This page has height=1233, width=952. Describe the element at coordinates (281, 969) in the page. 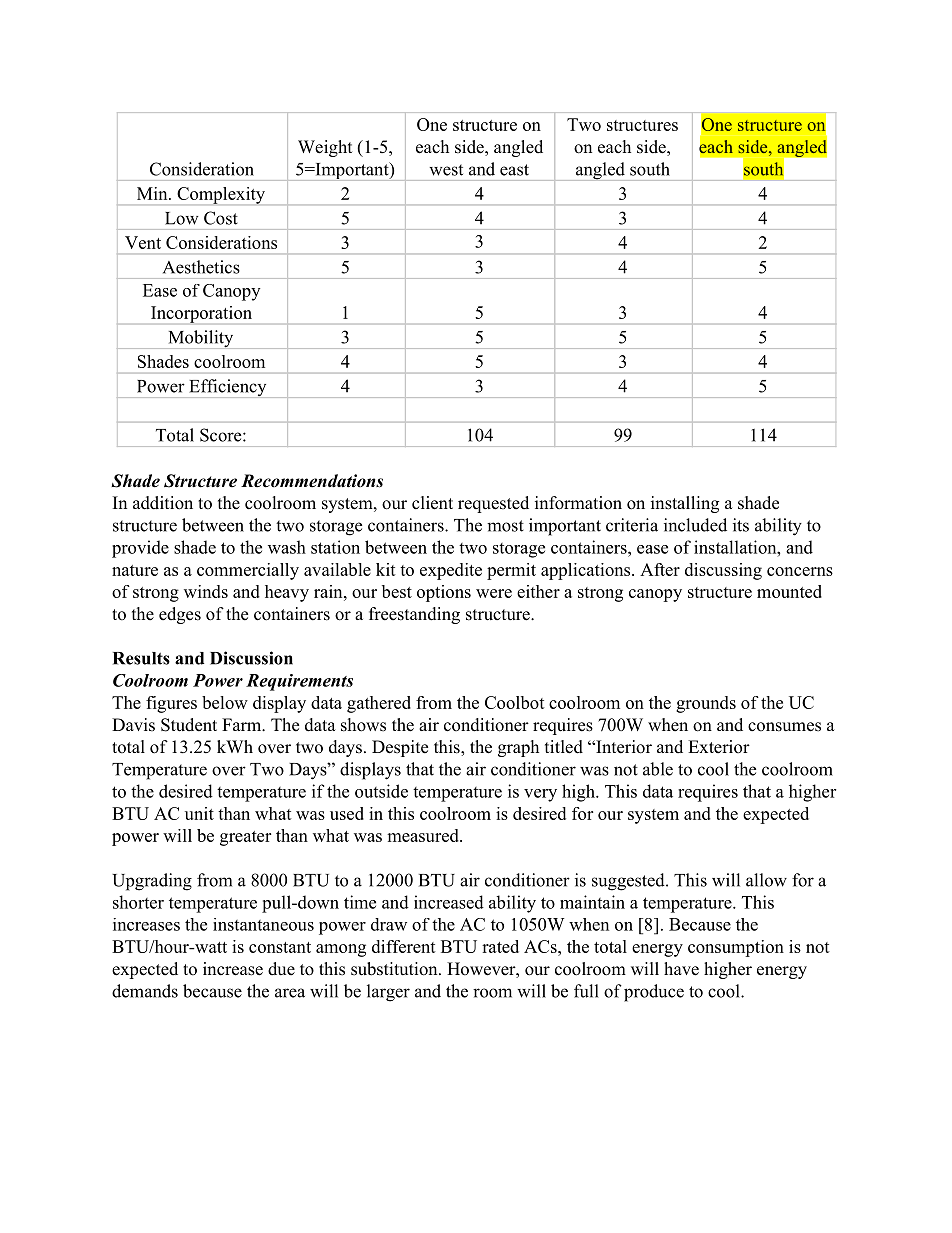

I see `due` at that location.
